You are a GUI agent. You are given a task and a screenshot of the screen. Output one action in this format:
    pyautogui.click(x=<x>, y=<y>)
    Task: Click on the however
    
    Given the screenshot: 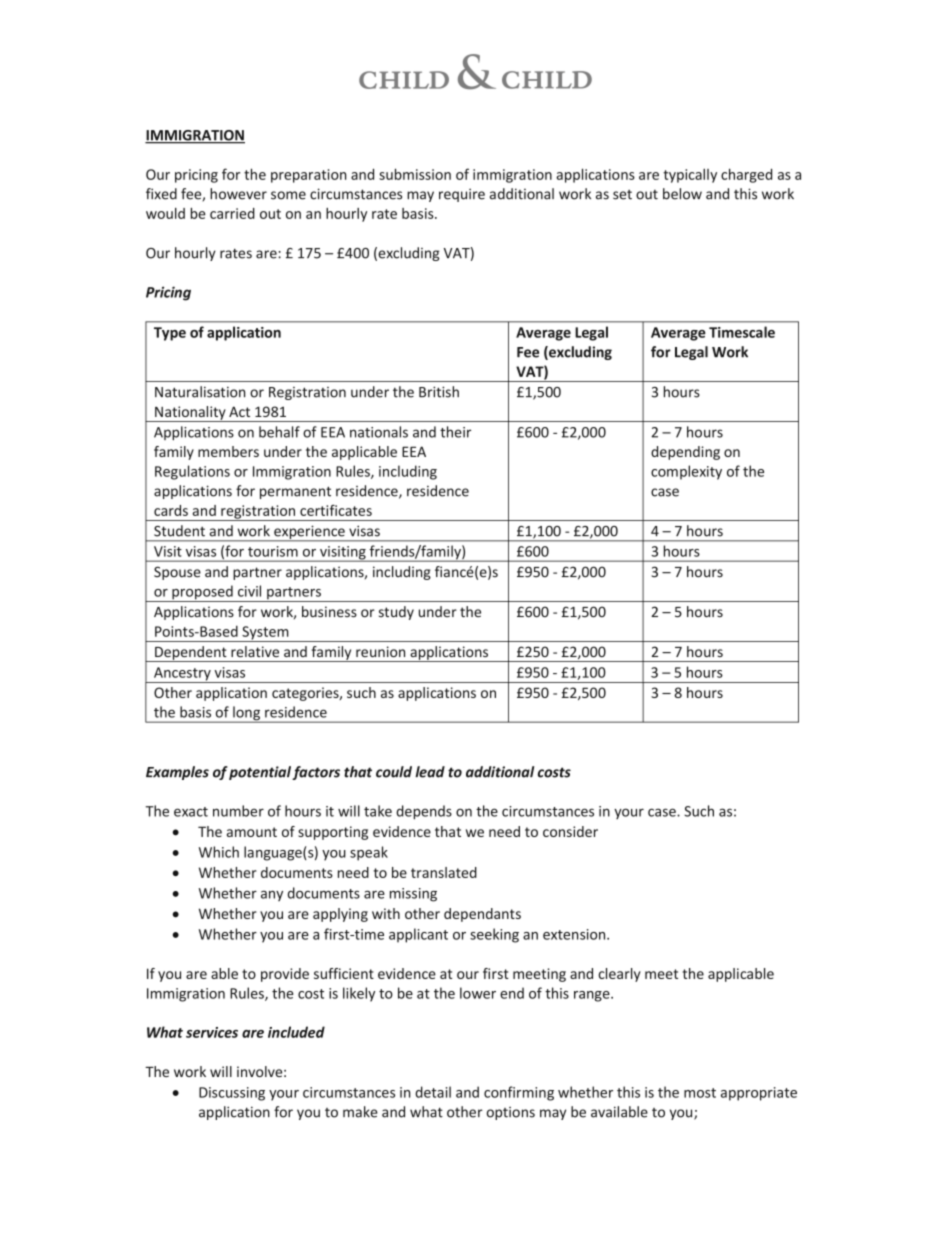 What is the action you would take?
    pyautogui.click(x=238, y=194)
